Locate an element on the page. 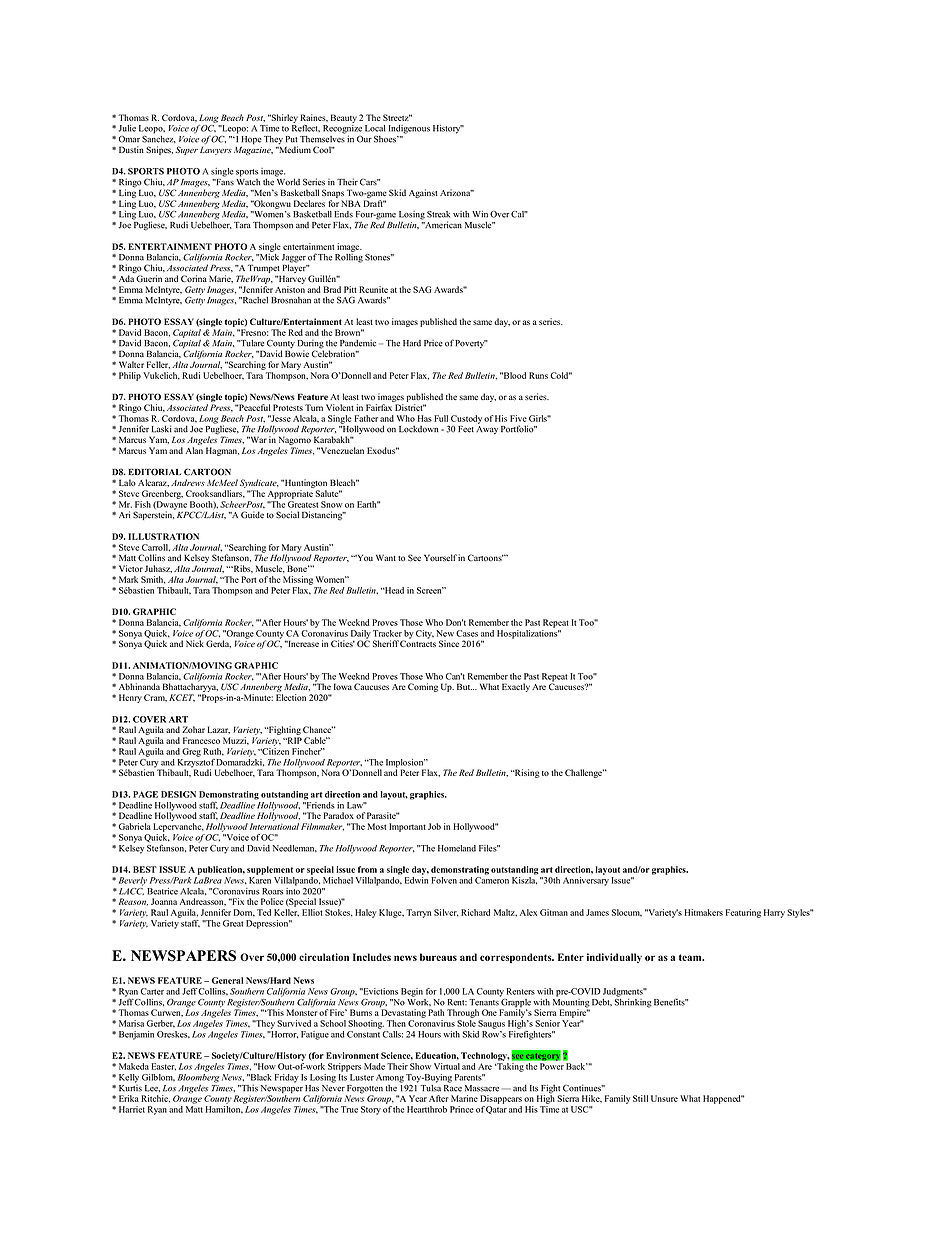  Nick is located at coordinates (195, 642).
